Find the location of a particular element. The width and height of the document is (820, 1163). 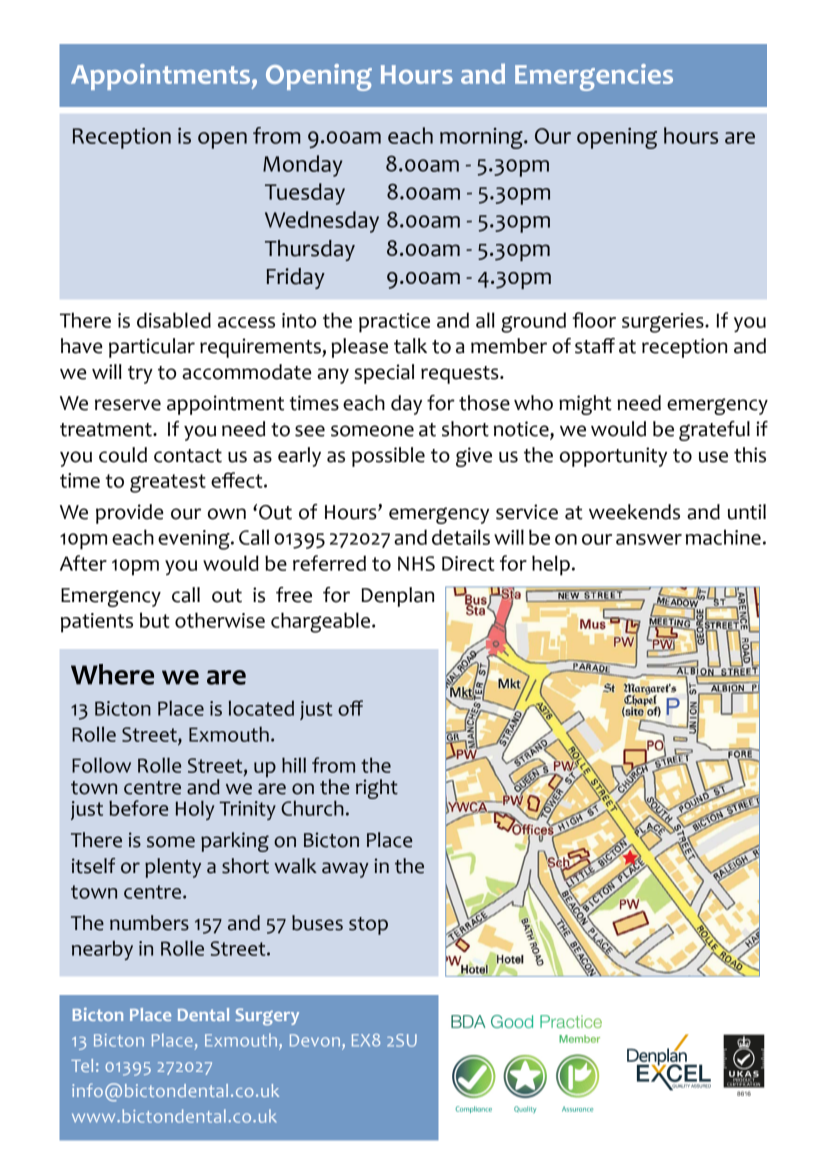

Devon is located at coordinates (316, 1040).
